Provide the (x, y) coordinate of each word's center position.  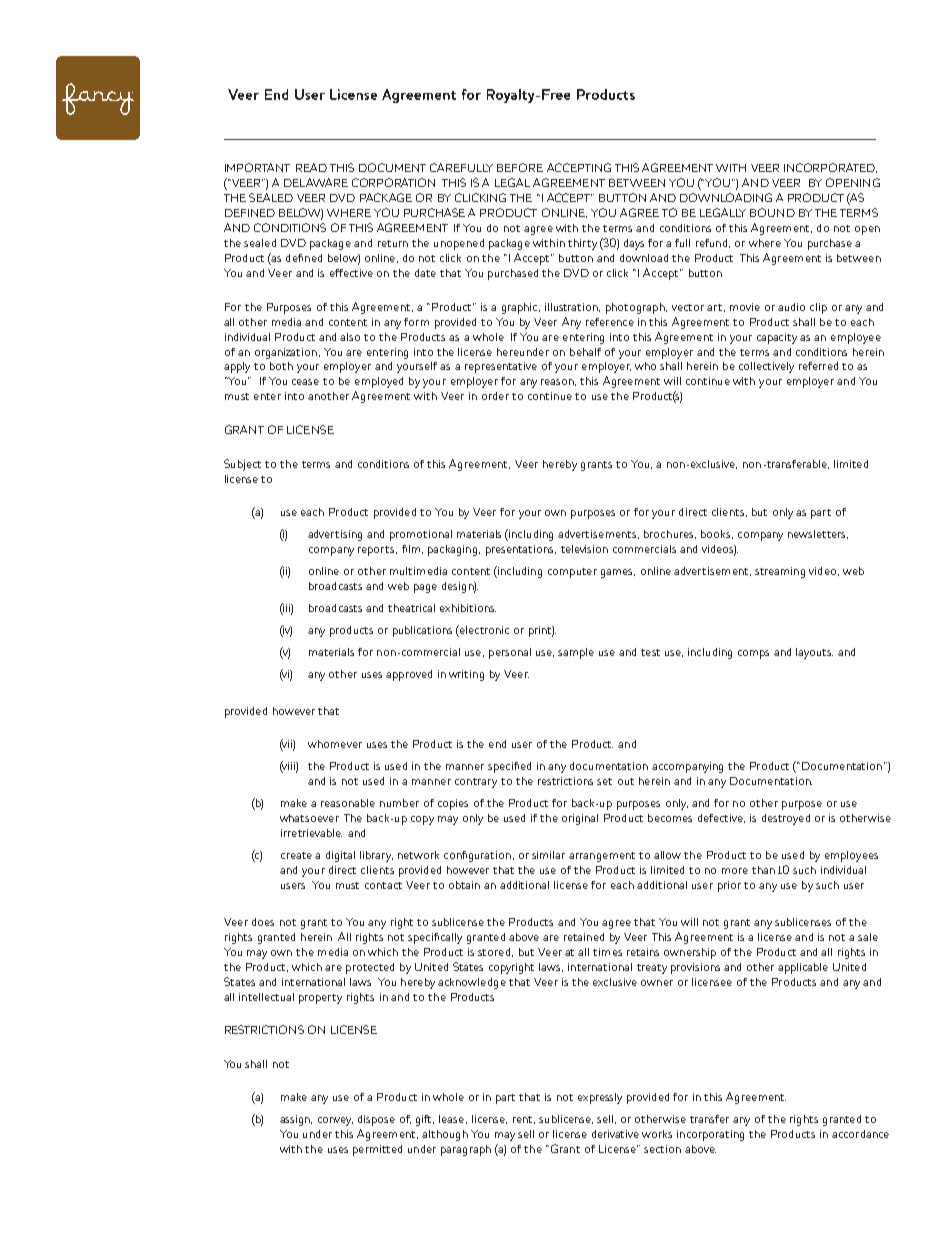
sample (576, 653)
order (495, 396)
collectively (766, 367)
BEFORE (520, 167)
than (763, 870)
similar (548, 855)
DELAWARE (316, 182)
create (296, 855)
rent (524, 1120)
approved (409, 675)
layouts (814, 653)
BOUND (772, 212)
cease (305, 382)
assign (296, 1120)
